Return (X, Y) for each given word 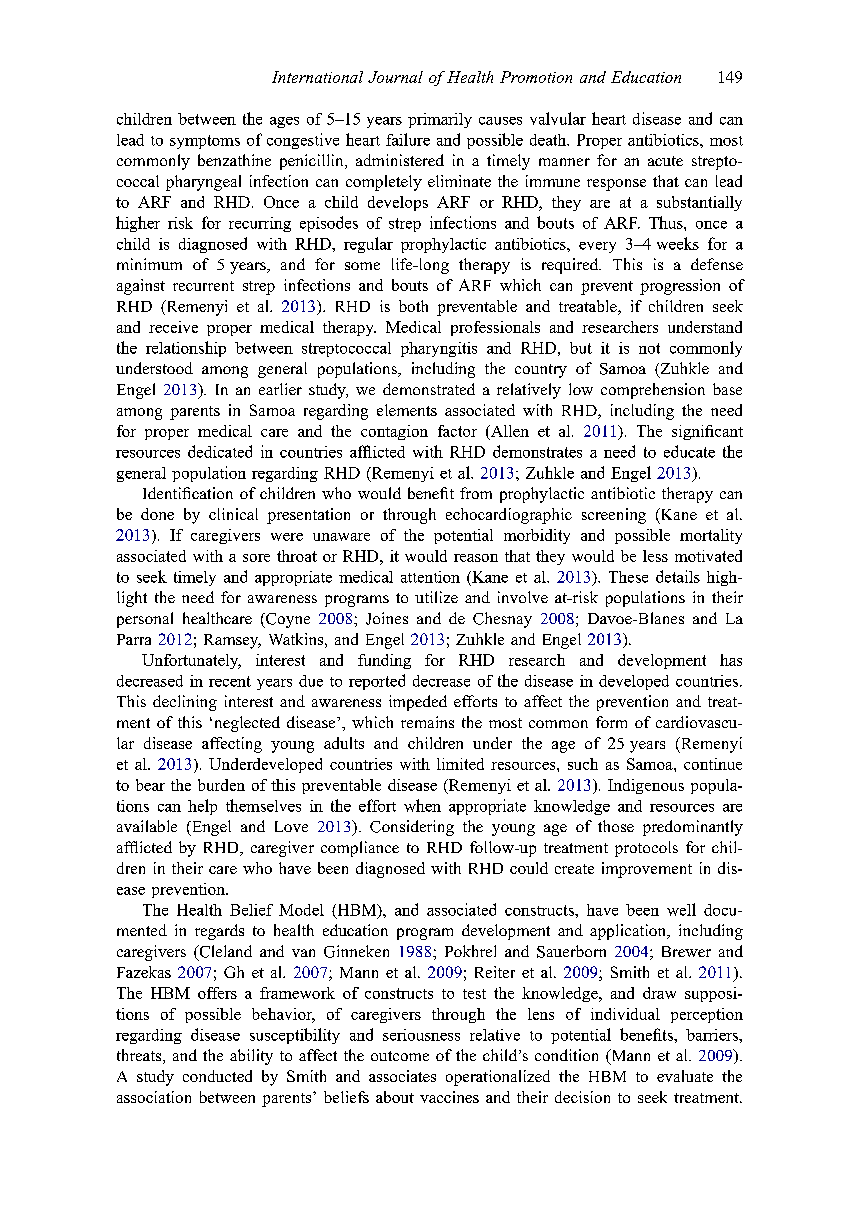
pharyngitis (439, 349)
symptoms (205, 142)
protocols (646, 849)
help (202, 807)
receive (173, 327)
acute (665, 161)
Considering (412, 828)
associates (402, 1076)
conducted (217, 1076)
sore (256, 558)
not (649, 348)
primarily (440, 120)
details (678, 576)
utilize (436, 597)
